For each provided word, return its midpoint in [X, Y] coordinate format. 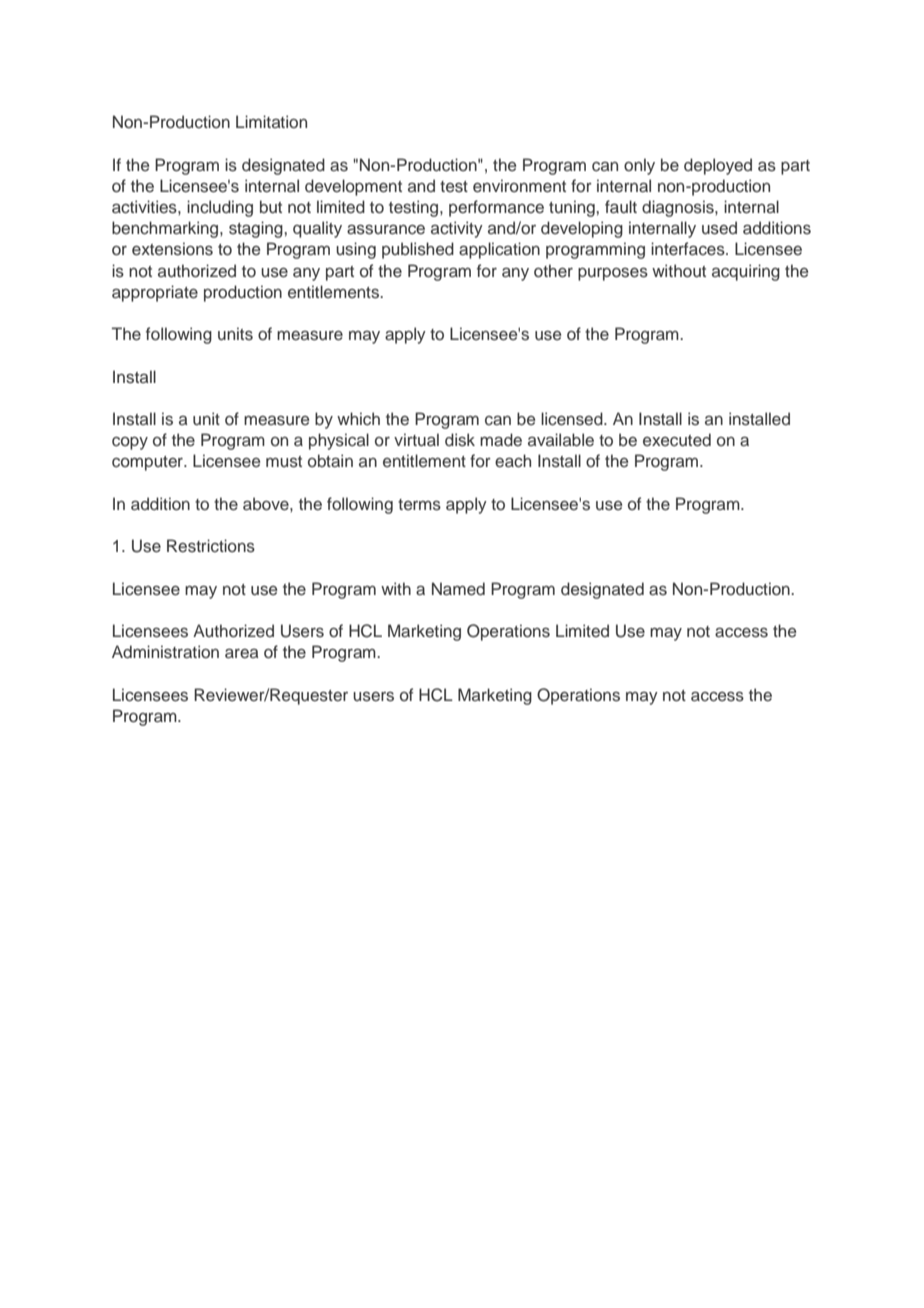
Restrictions [211, 546]
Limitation [271, 121]
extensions [172, 249]
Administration [165, 652]
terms [419, 505]
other [553, 271]
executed [677, 440]
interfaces [689, 249]
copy [130, 443]
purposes [613, 274]
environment [519, 186]
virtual [416, 440]
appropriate [155, 293]
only [639, 166]
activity [457, 229]
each [513, 461]
